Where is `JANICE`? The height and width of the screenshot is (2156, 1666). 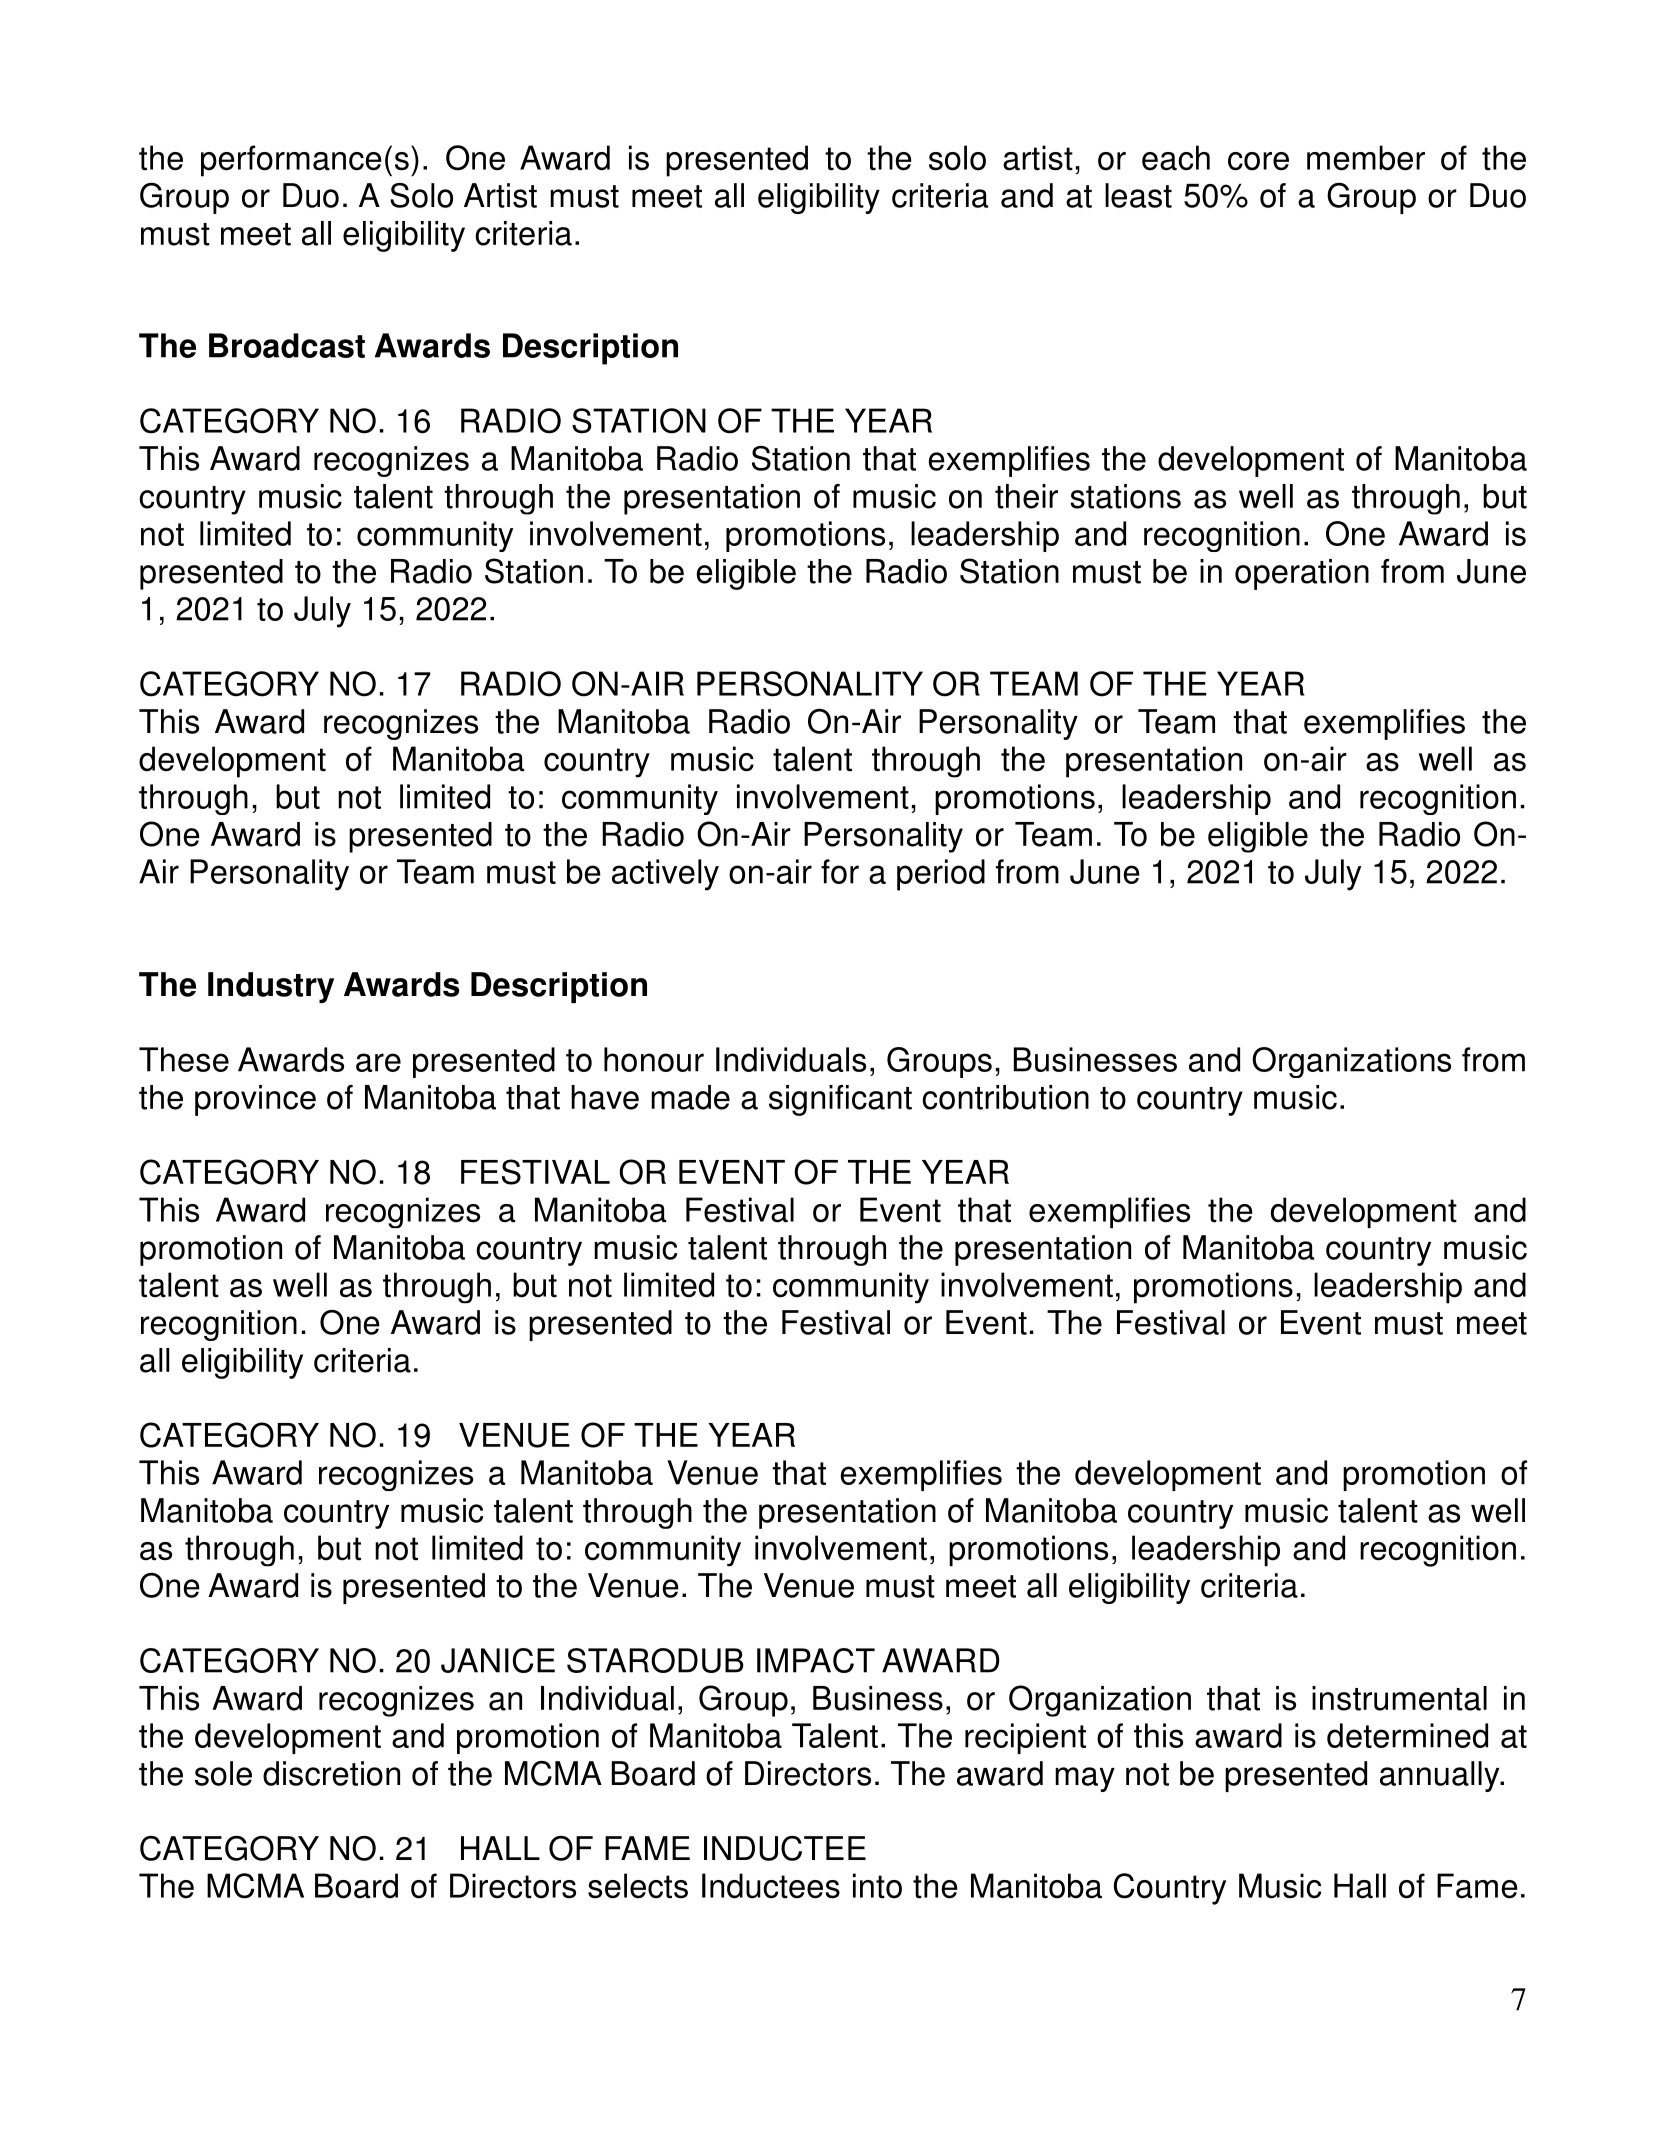
JANICE is located at coordinates (498, 1660).
